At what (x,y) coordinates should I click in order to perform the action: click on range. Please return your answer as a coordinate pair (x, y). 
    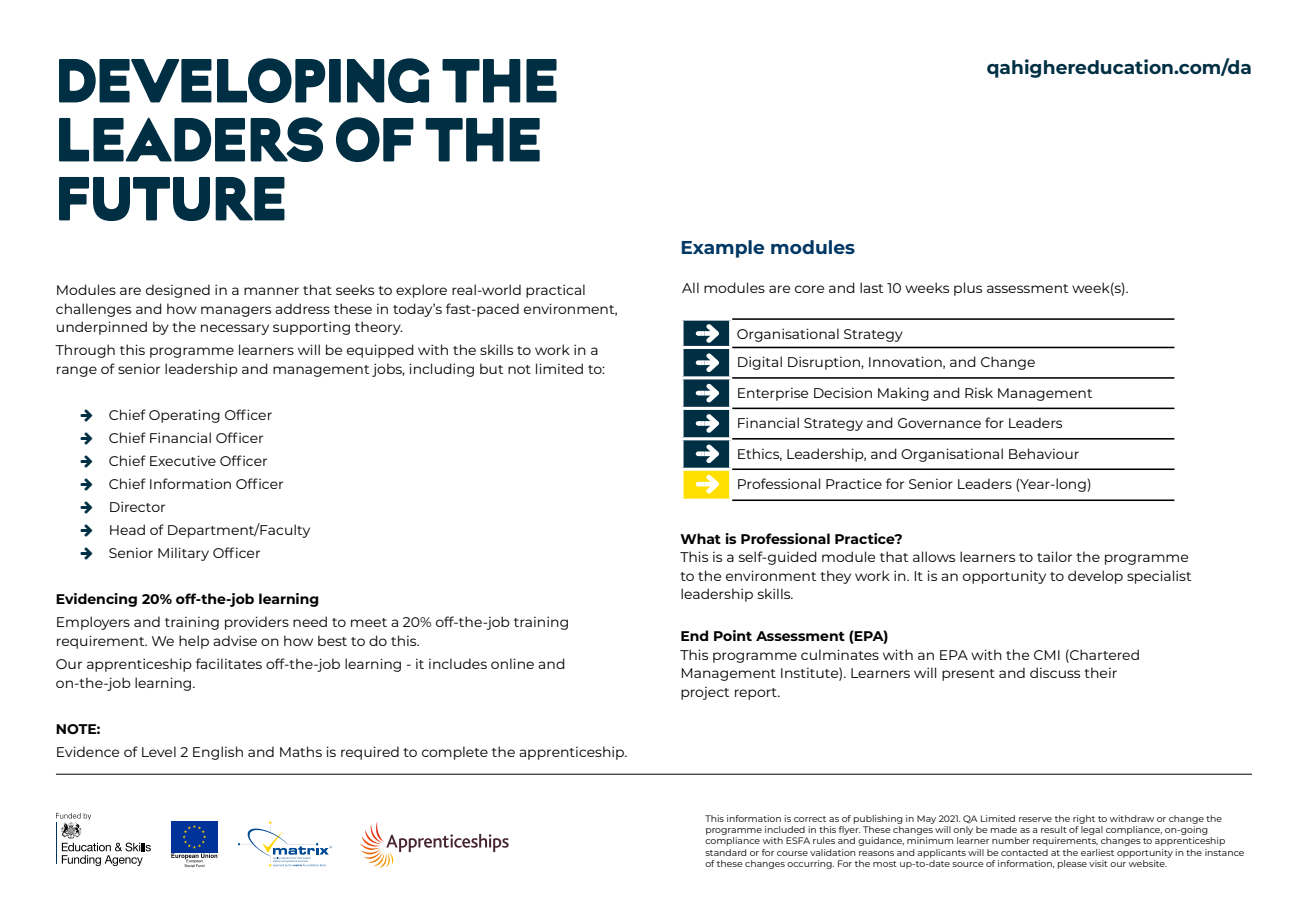
    Looking at the image, I should click on (77, 371).
